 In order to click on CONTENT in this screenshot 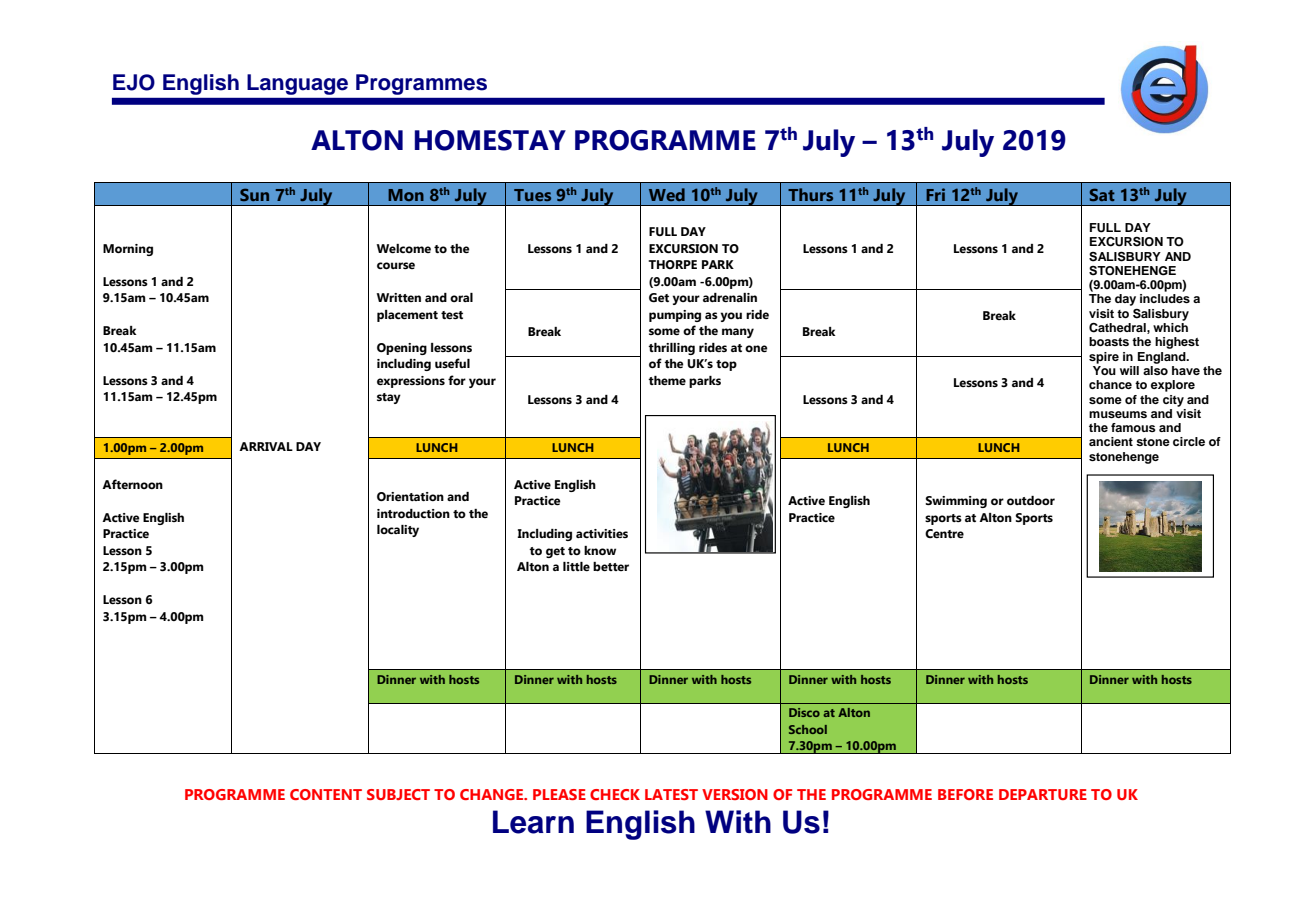, I will do `click(326, 794)`.
